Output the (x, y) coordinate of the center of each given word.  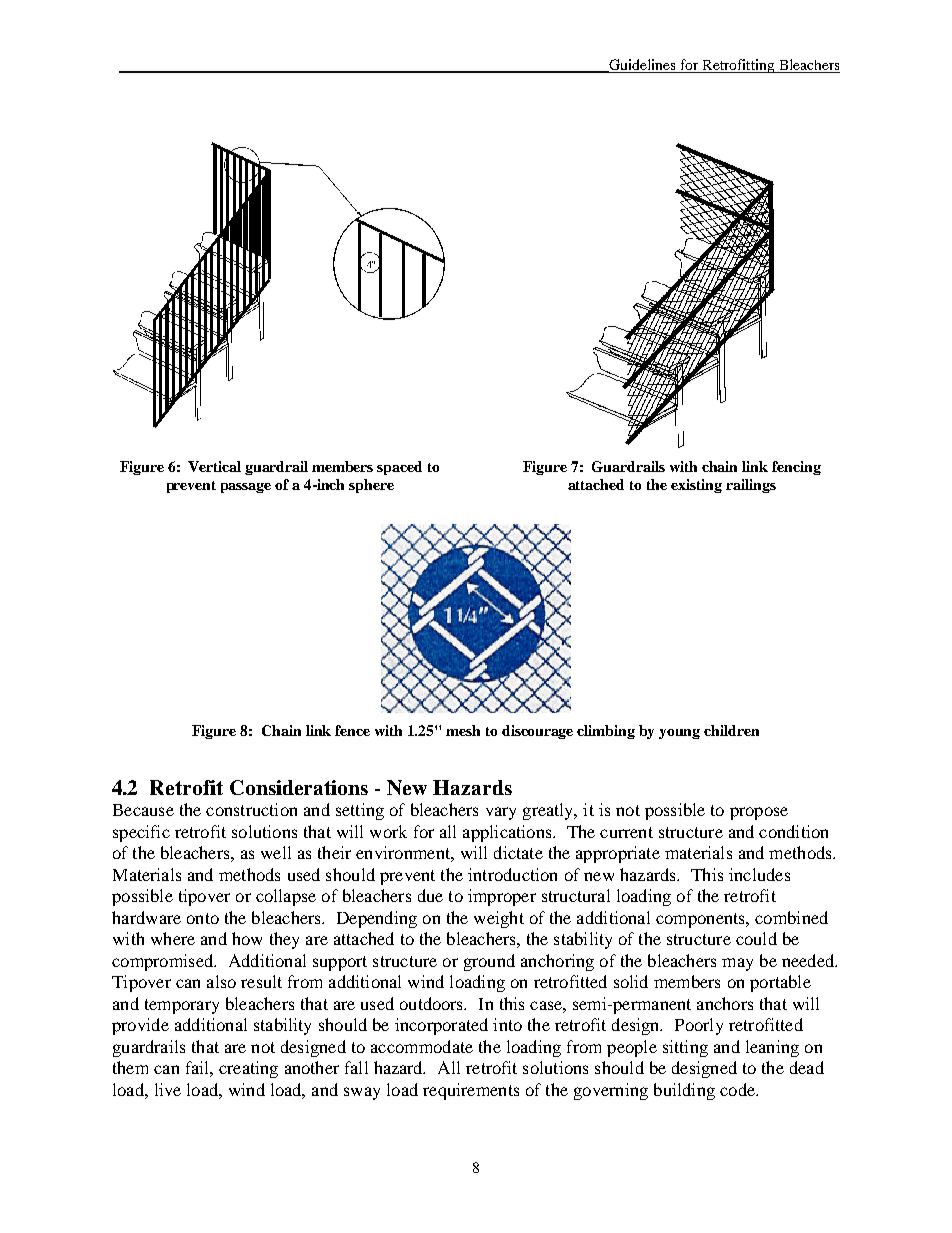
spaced (399, 468)
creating (248, 1069)
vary (501, 813)
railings (751, 486)
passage (246, 488)
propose (759, 813)
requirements (471, 1091)
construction (251, 809)
